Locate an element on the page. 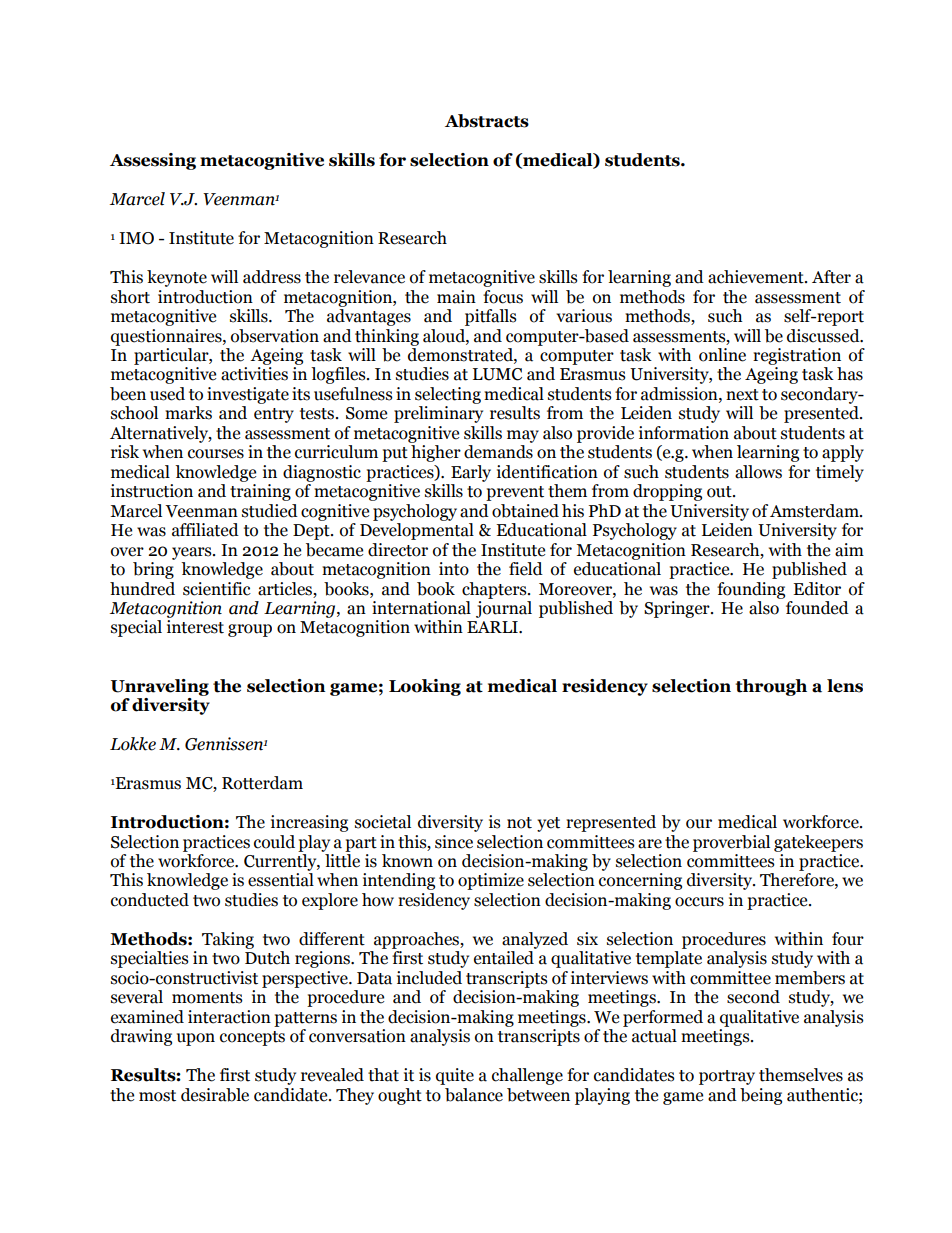 This document has height=1233, width=952. conducted is located at coordinates (150, 900).
